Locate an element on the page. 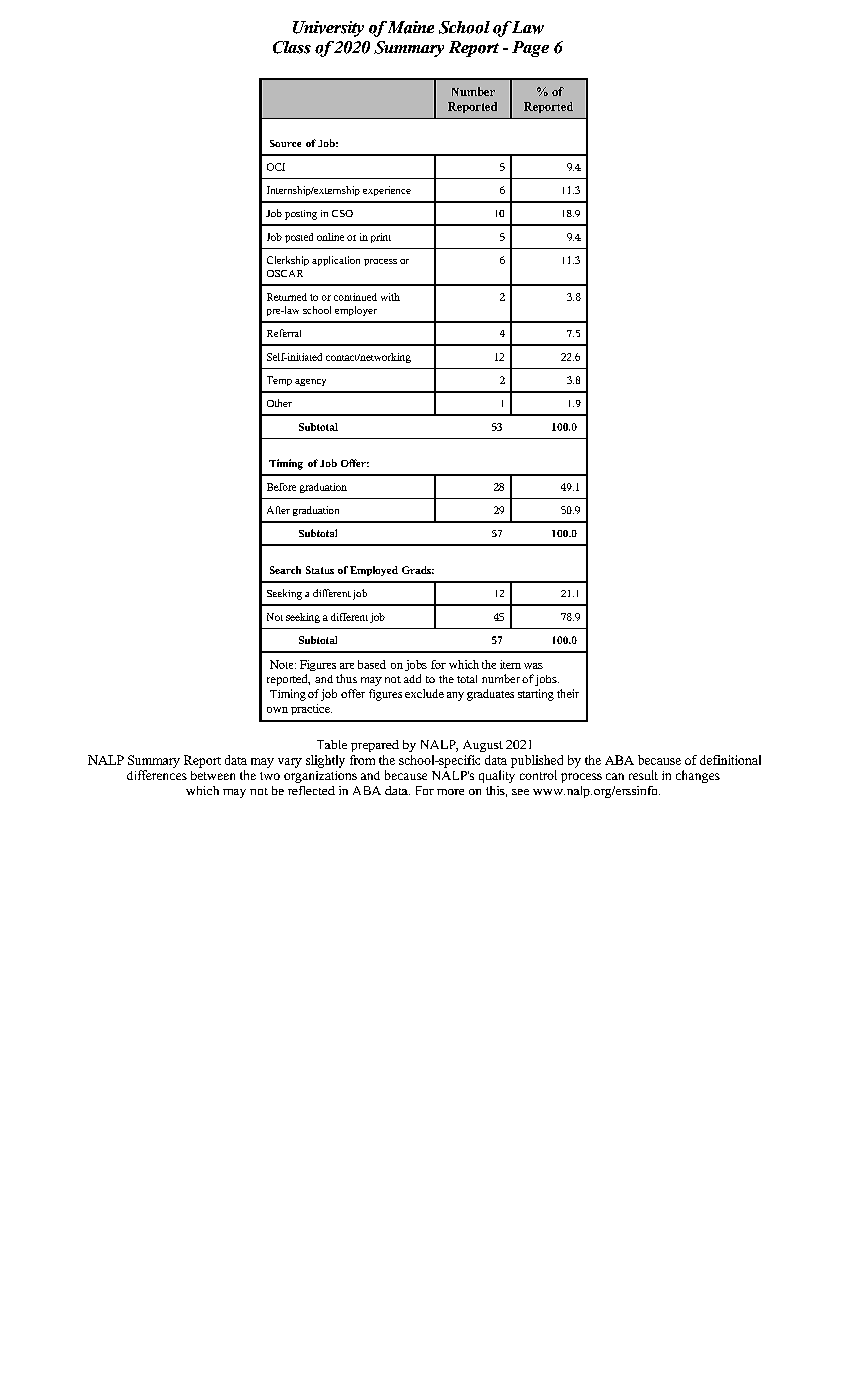 The width and height of the image is (849, 1400). Page is located at coordinates (530, 49).
